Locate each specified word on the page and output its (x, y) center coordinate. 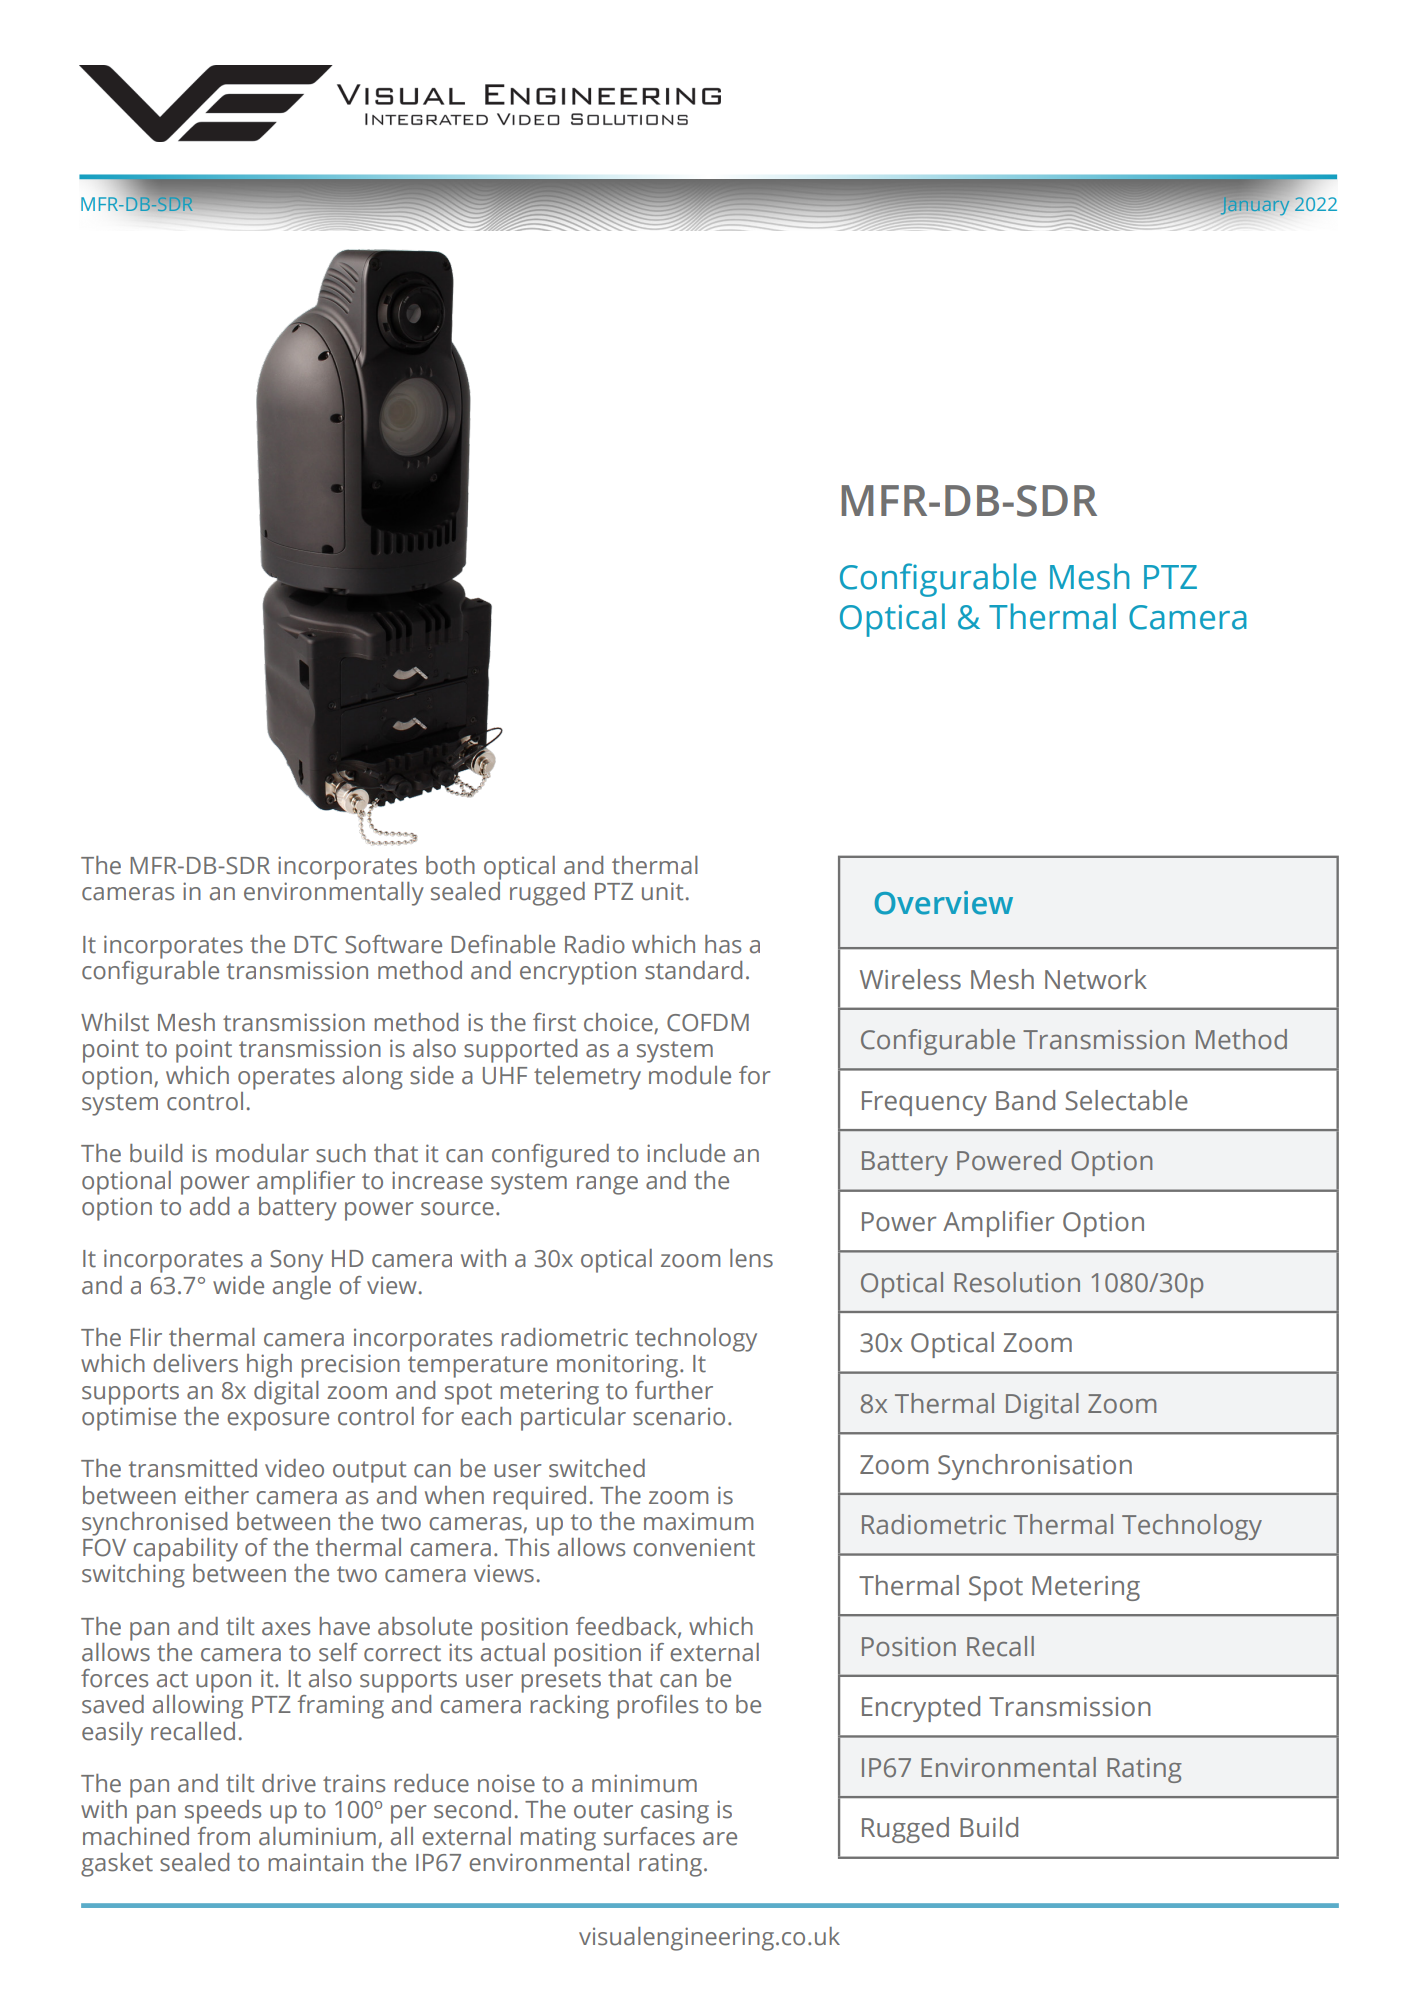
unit (662, 891)
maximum (698, 1522)
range (607, 1185)
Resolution (1017, 1282)
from (224, 1836)
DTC (315, 945)
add (209, 1206)
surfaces (649, 1836)
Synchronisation (1035, 1467)
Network (1096, 979)
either (217, 1495)
